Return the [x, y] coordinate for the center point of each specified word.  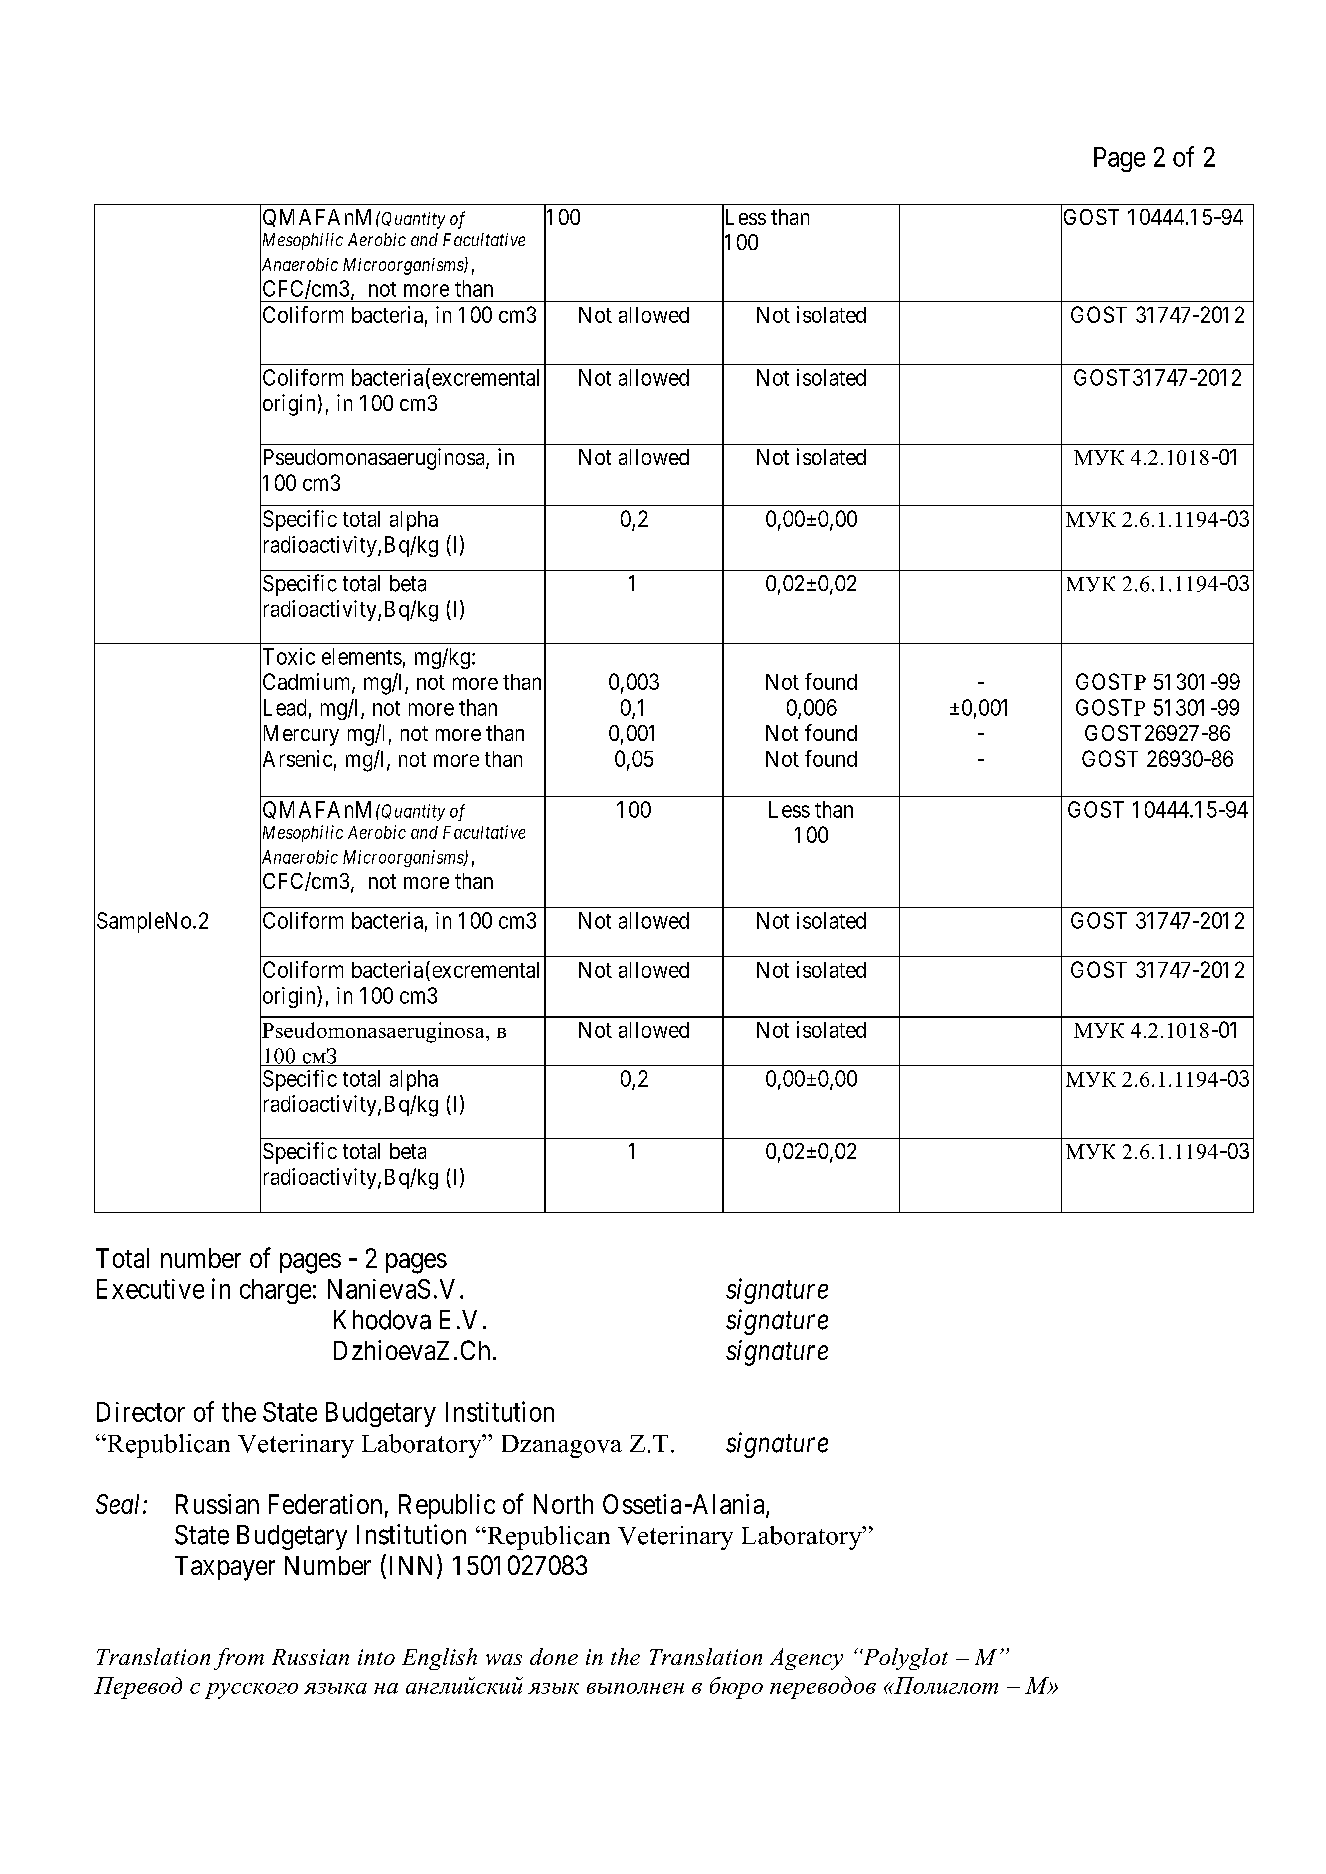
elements [362, 656]
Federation [325, 1504]
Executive [150, 1289]
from [239, 1659]
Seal [120, 1504]
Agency [806, 1659]
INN [414, 1566]
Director [141, 1412]
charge [275, 1291]
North [563, 1504]
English [439, 1659]
